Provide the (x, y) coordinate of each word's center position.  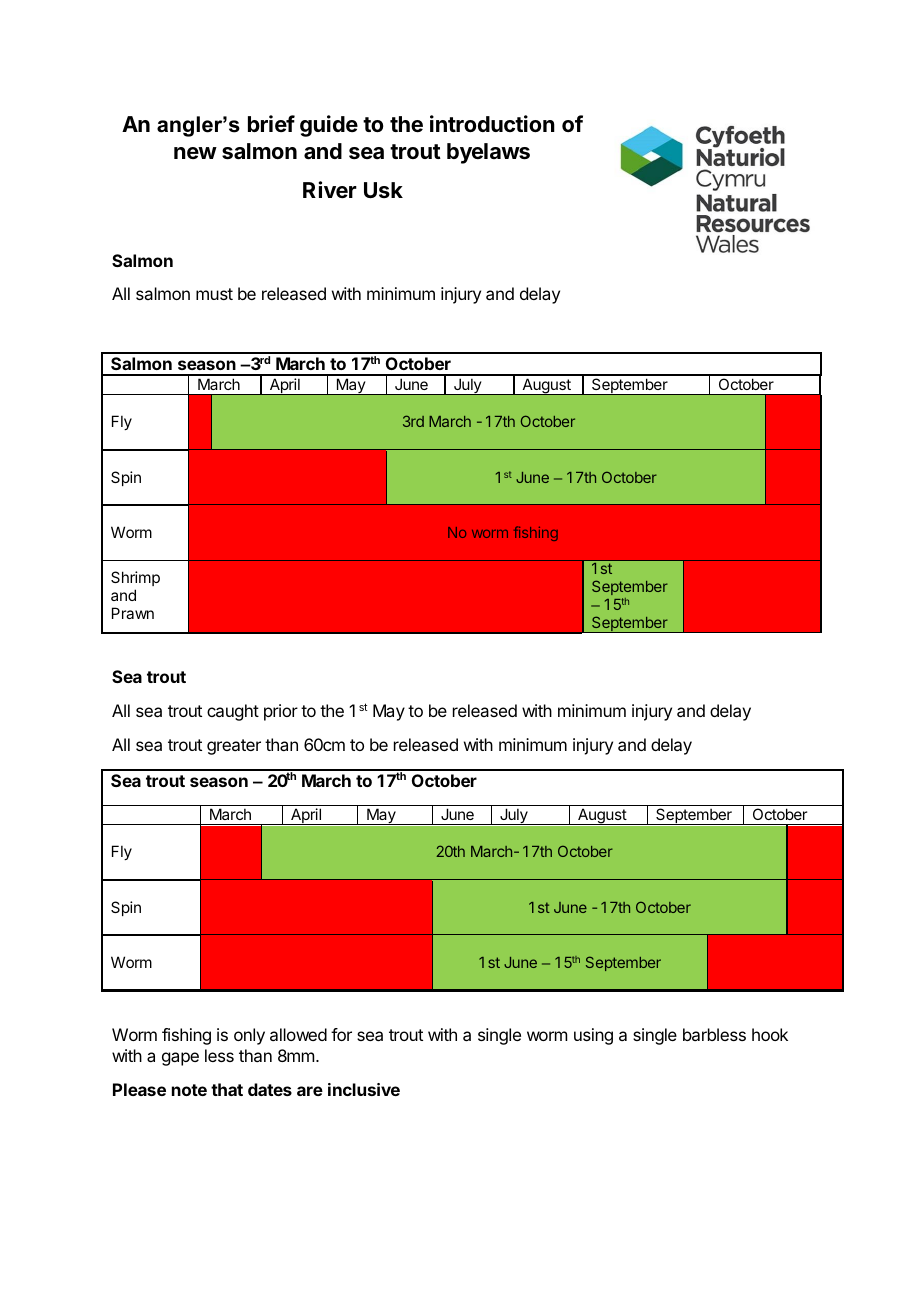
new (195, 153)
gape (180, 1059)
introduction (492, 123)
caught (233, 712)
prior (281, 712)
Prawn (133, 613)
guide (329, 126)
